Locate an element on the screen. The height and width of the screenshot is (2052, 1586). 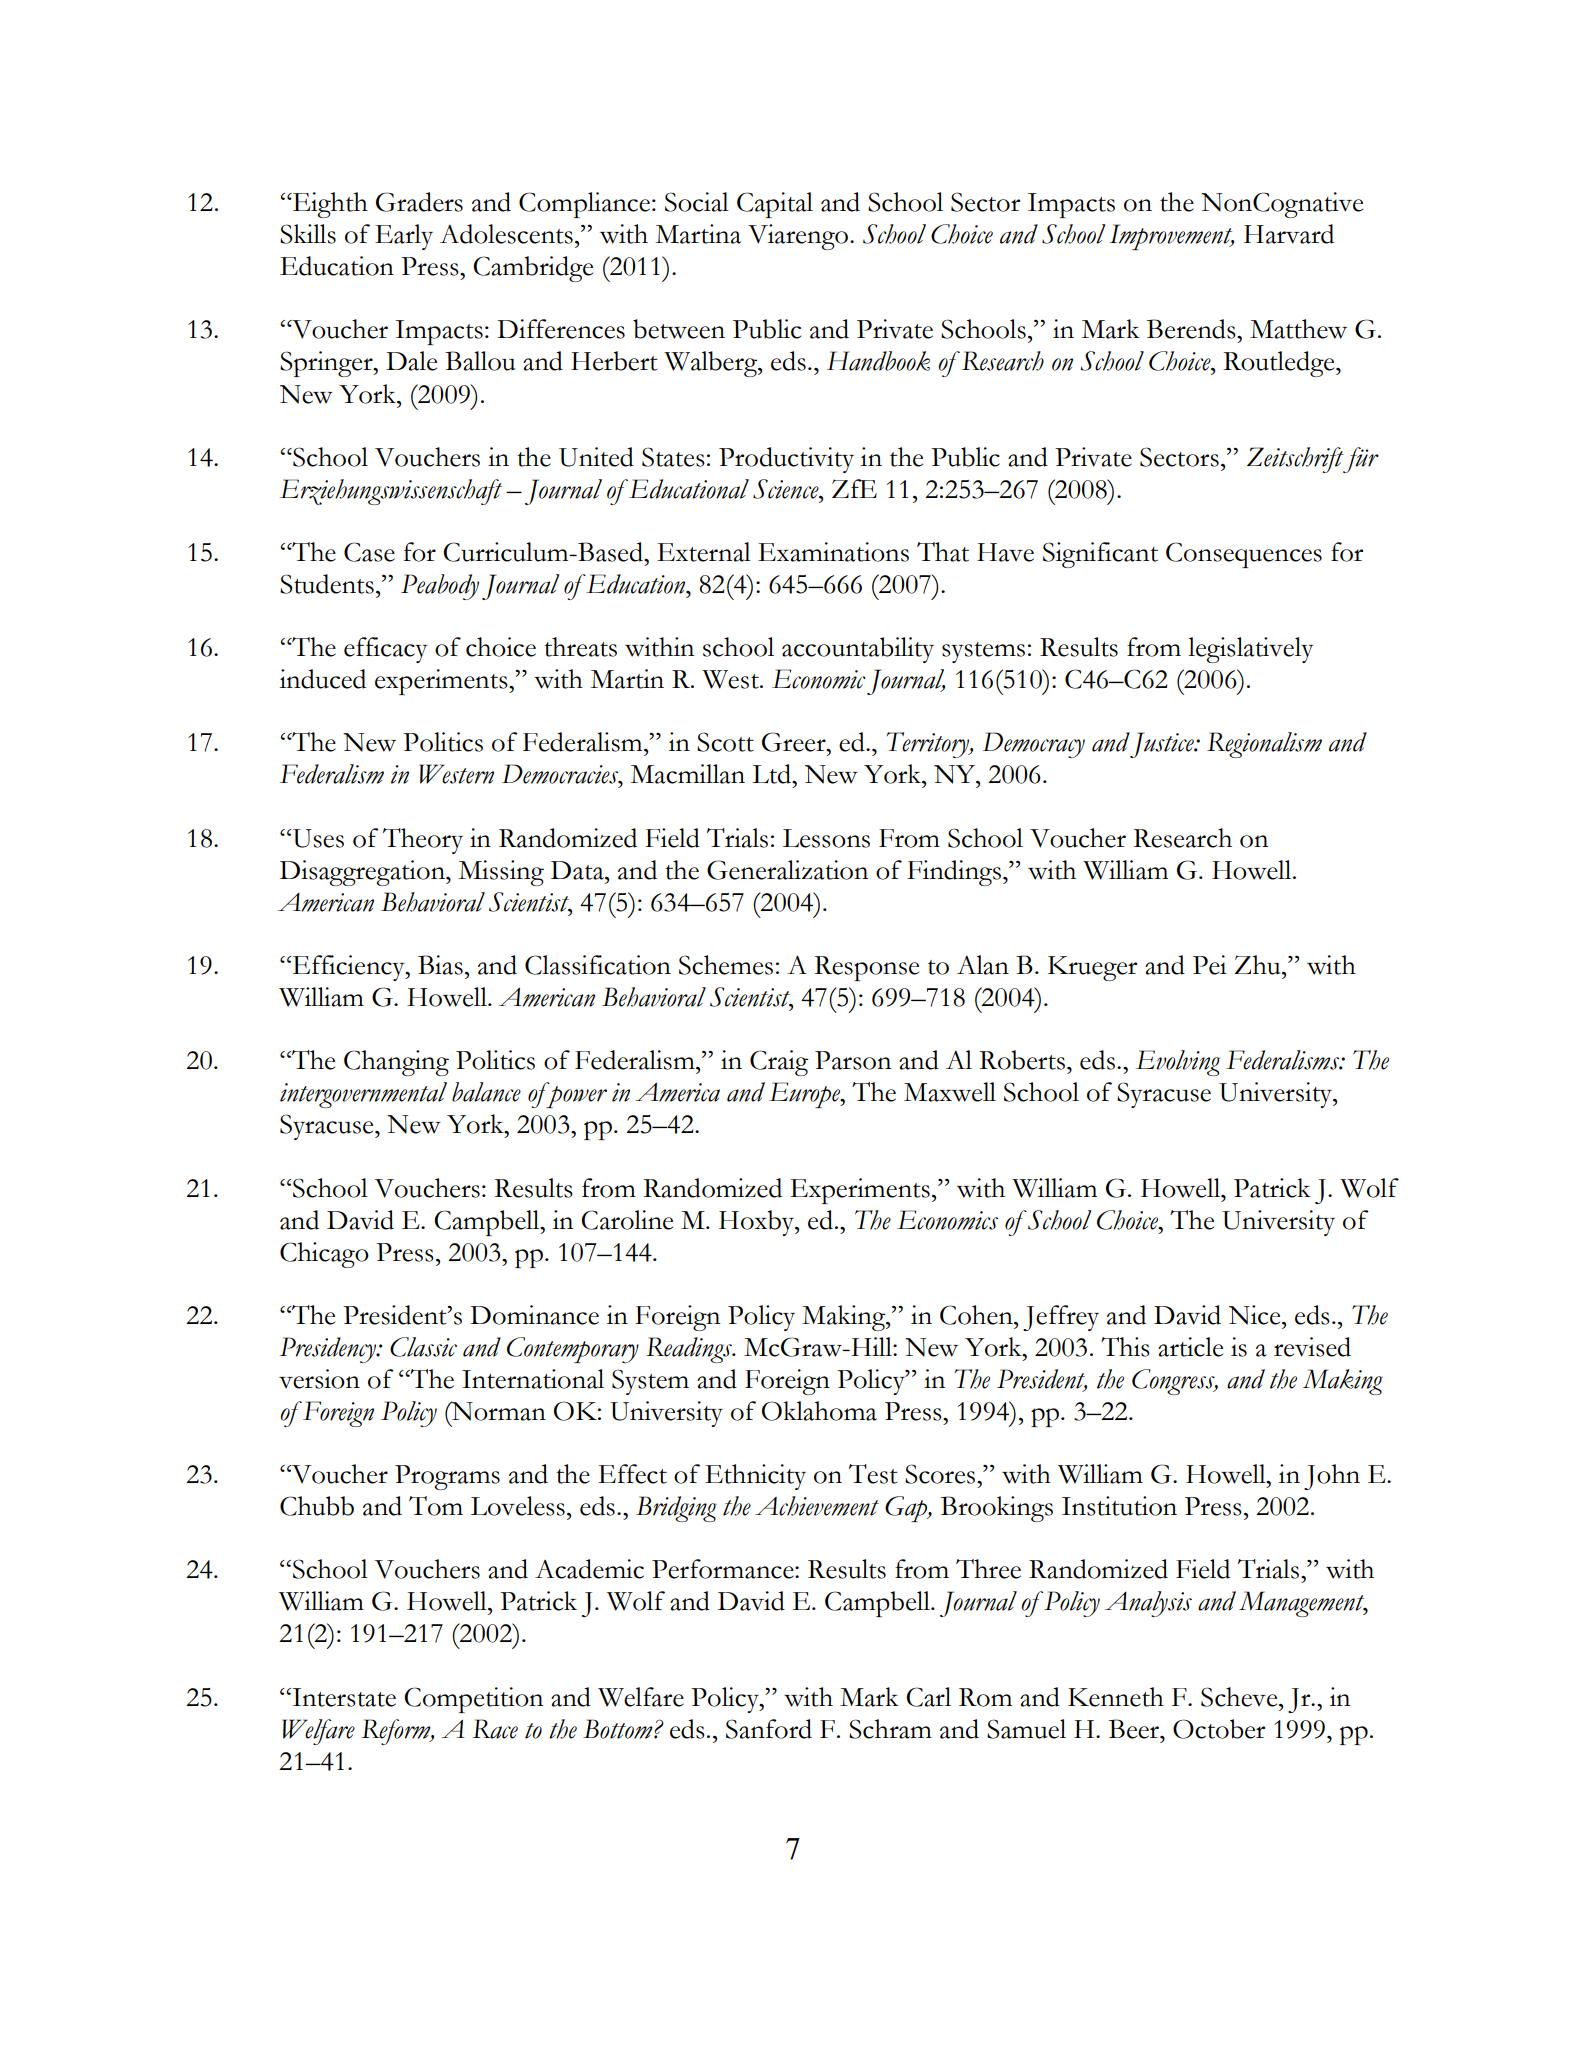
efficacy is located at coordinates (386, 650).
